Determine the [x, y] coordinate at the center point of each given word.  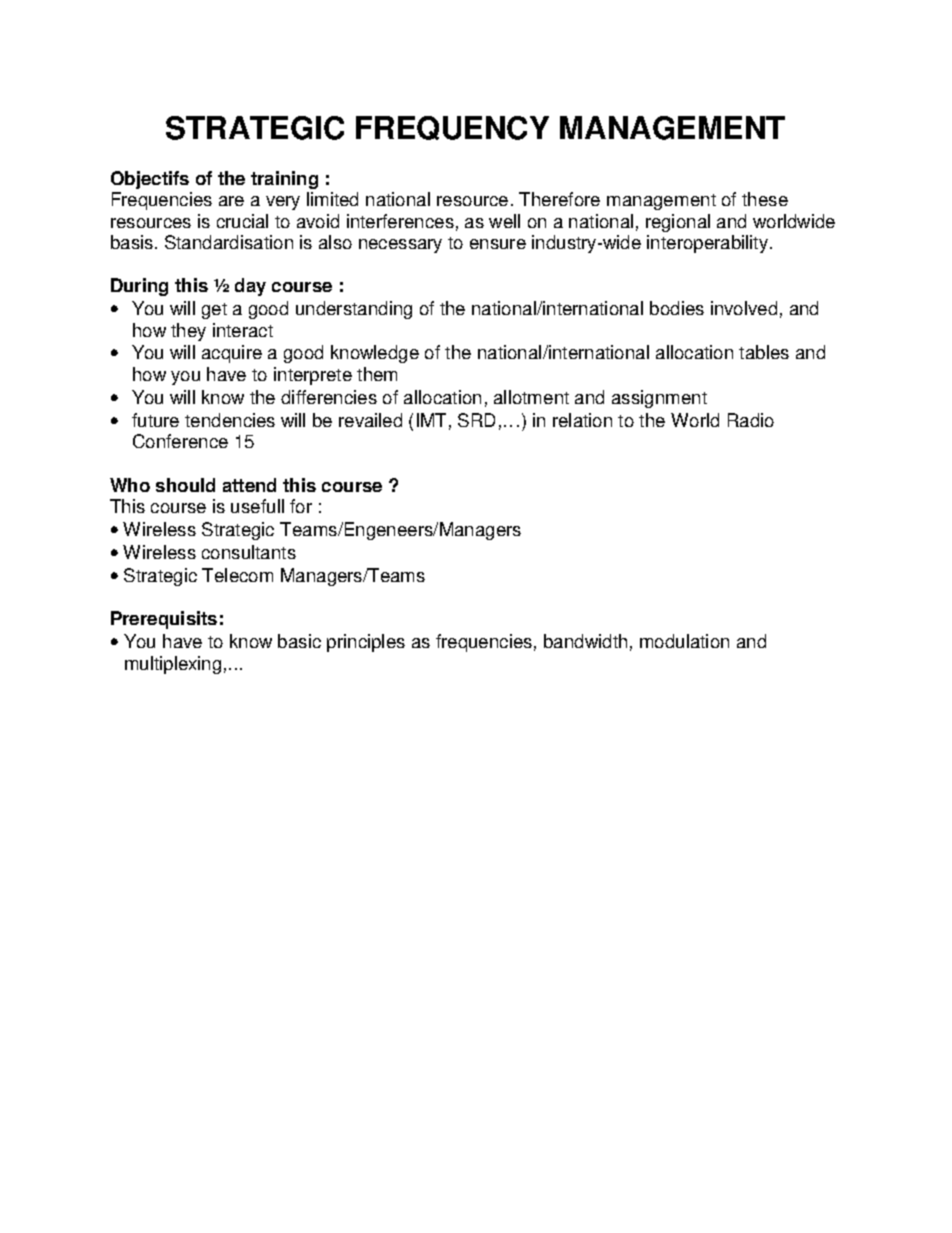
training [284, 180]
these [765, 199]
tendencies [230, 420]
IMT [431, 420]
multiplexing [173, 665]
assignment [659, 399]
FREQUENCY [452, 128]
